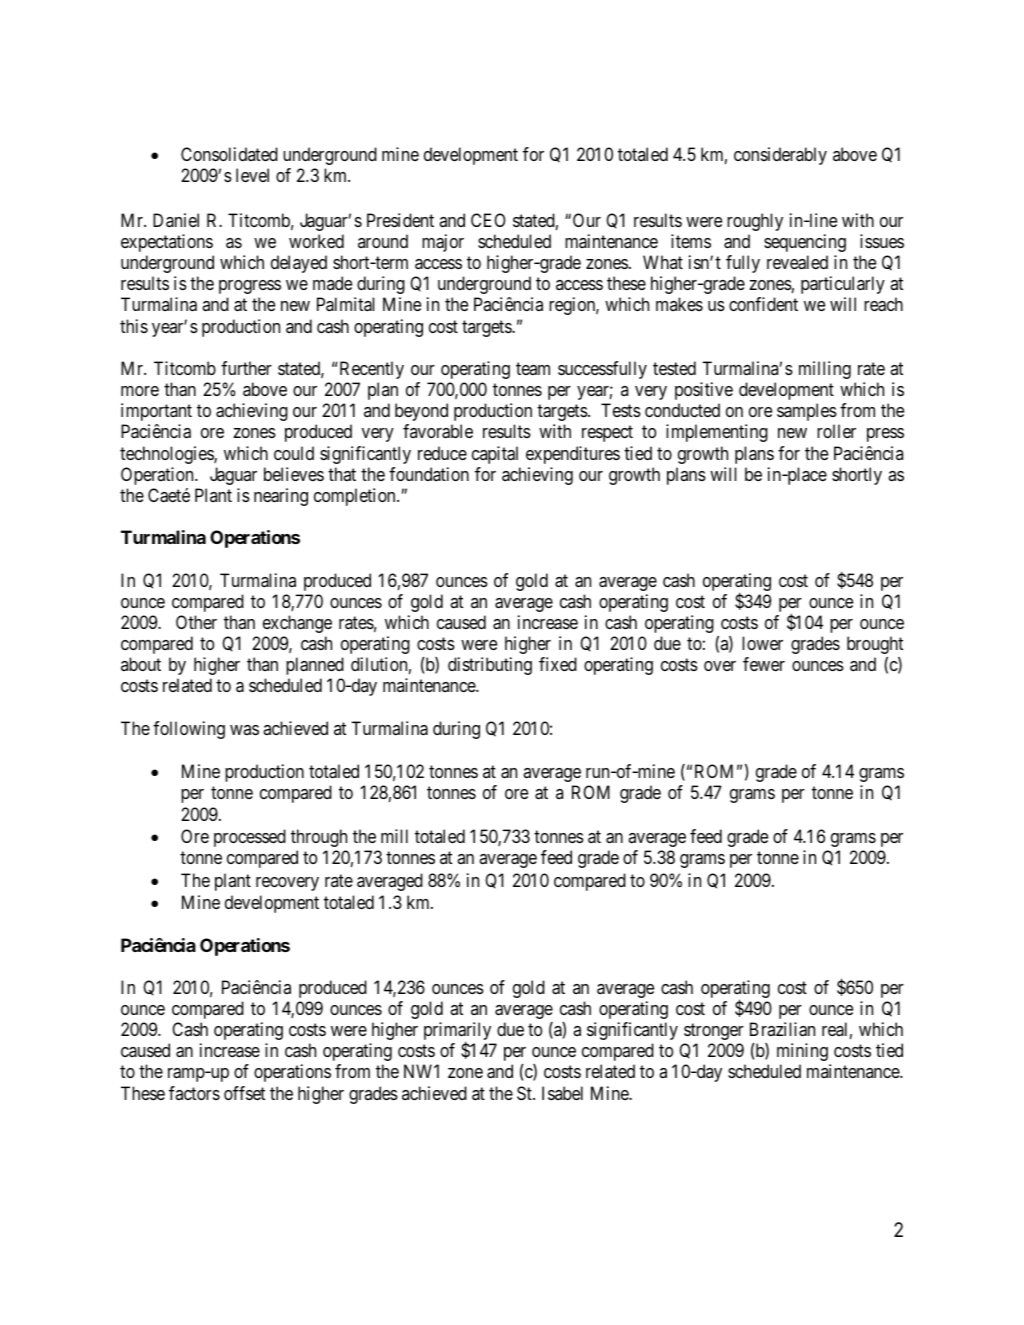  What do you see at coordinates (762, 643) in the screenshot?
I see `lower` at bounding box center [762, 643].
